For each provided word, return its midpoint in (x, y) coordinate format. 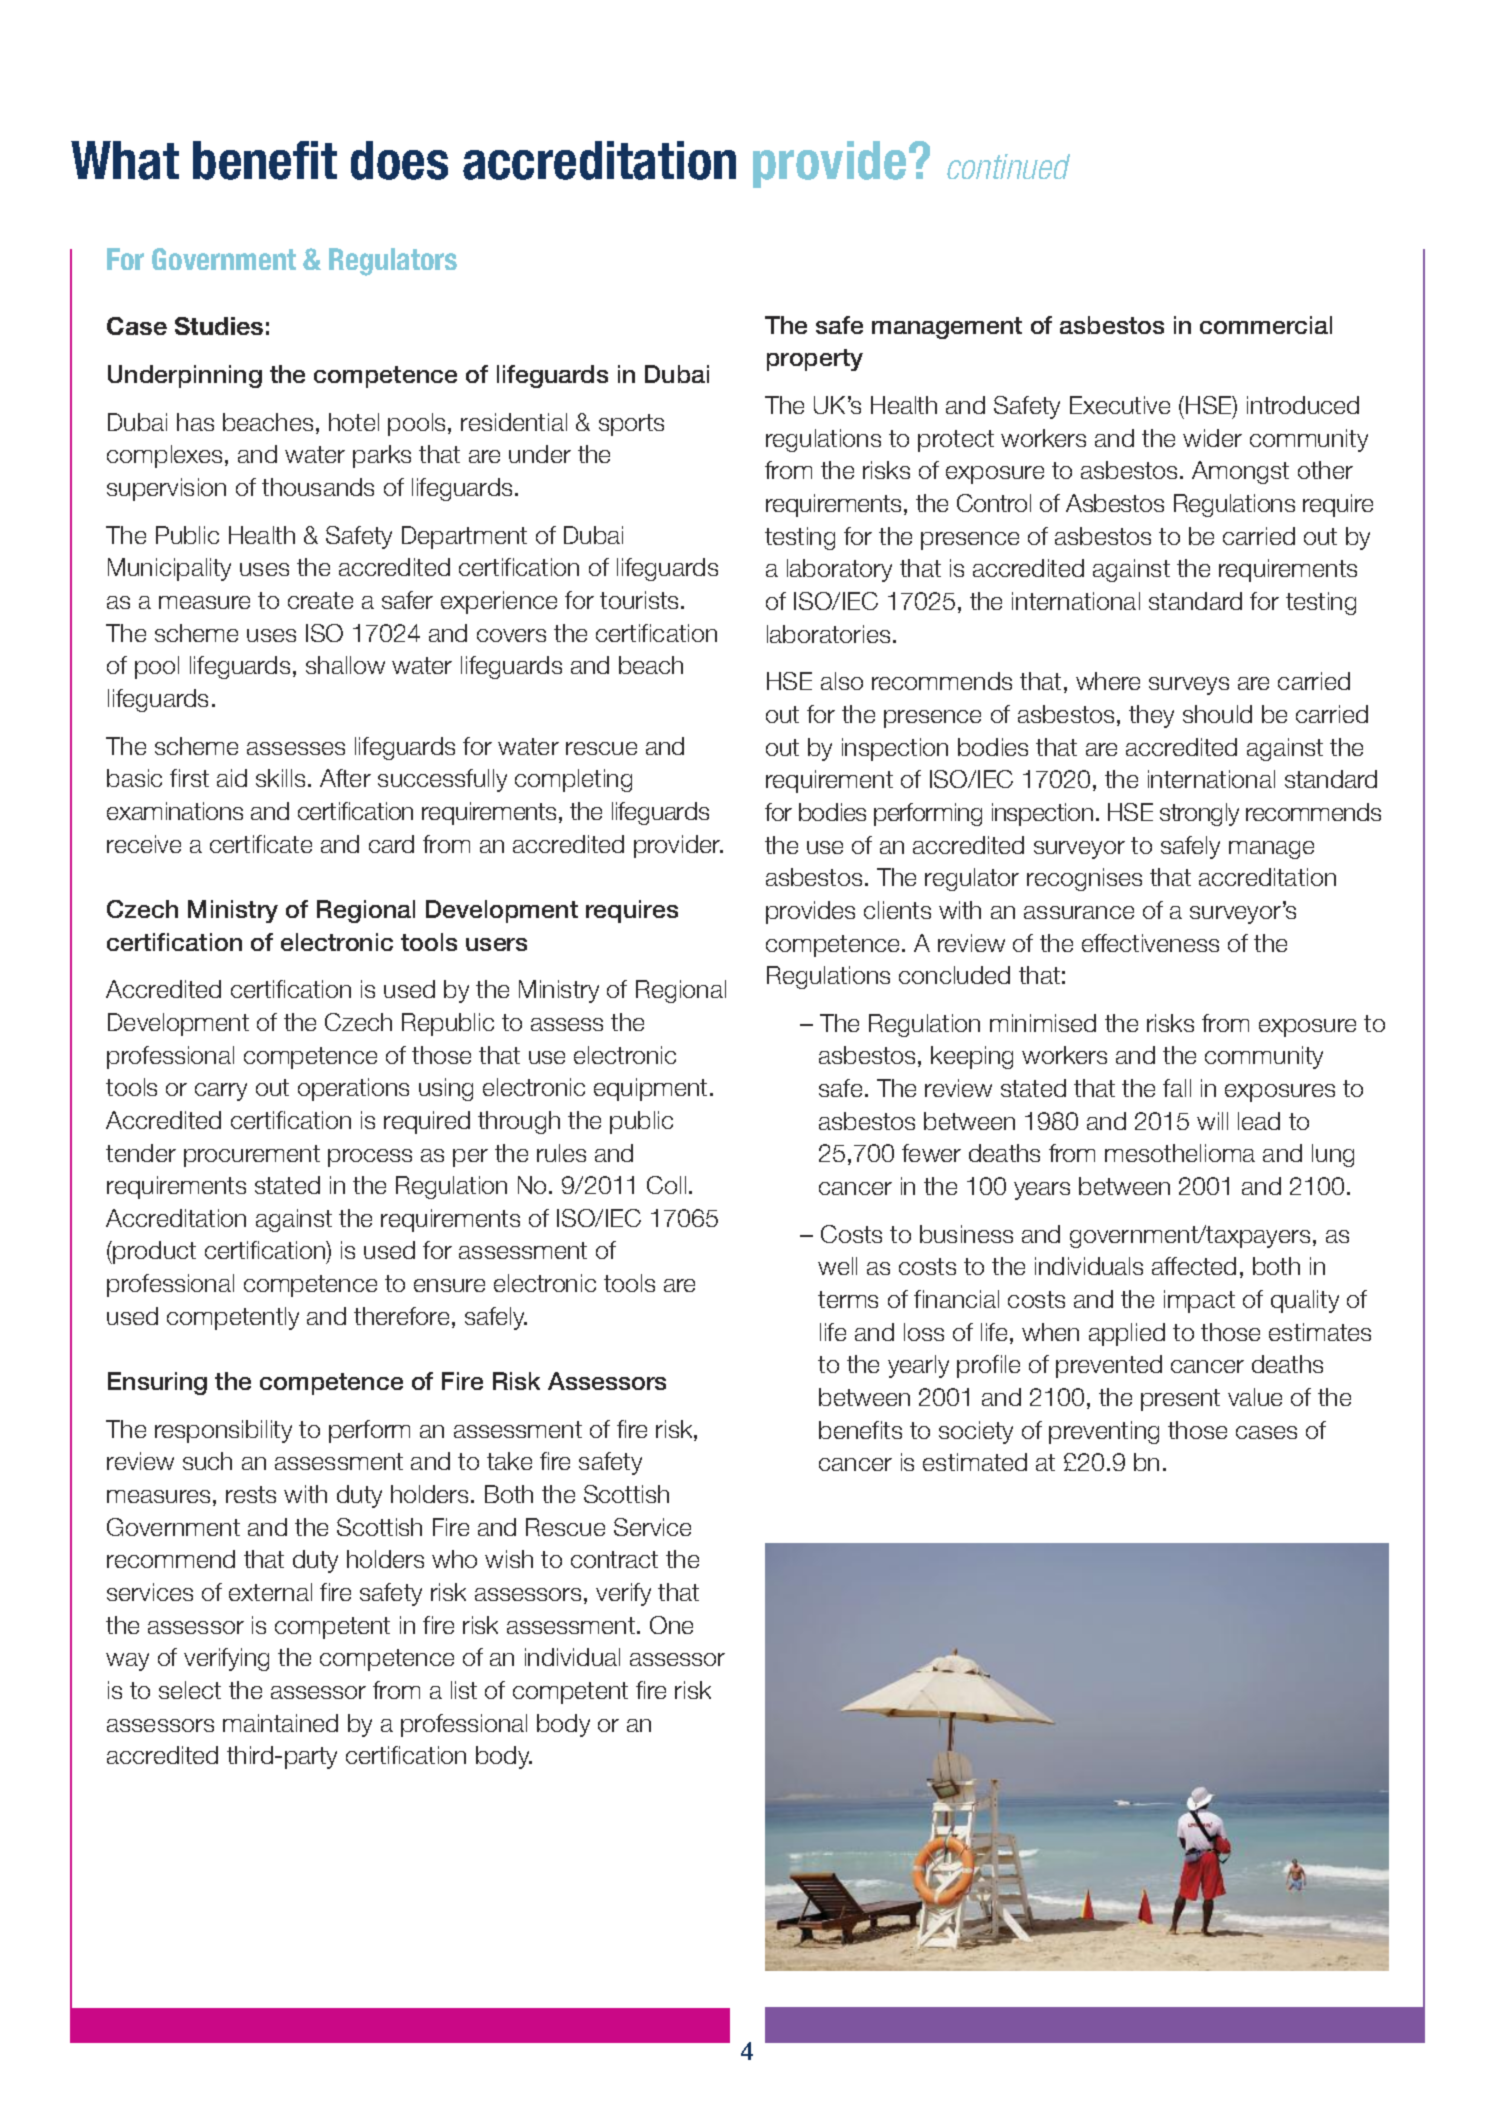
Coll (666, 1185)
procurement (252, 1156)
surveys (1189, 686)
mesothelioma (1180, 1153)
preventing (1104, 1432)
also (842, 681)
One (671, 1625)
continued (1008, 166)
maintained (280, 1723)
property (815, 360)
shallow (345, 665)
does (399, 160)
